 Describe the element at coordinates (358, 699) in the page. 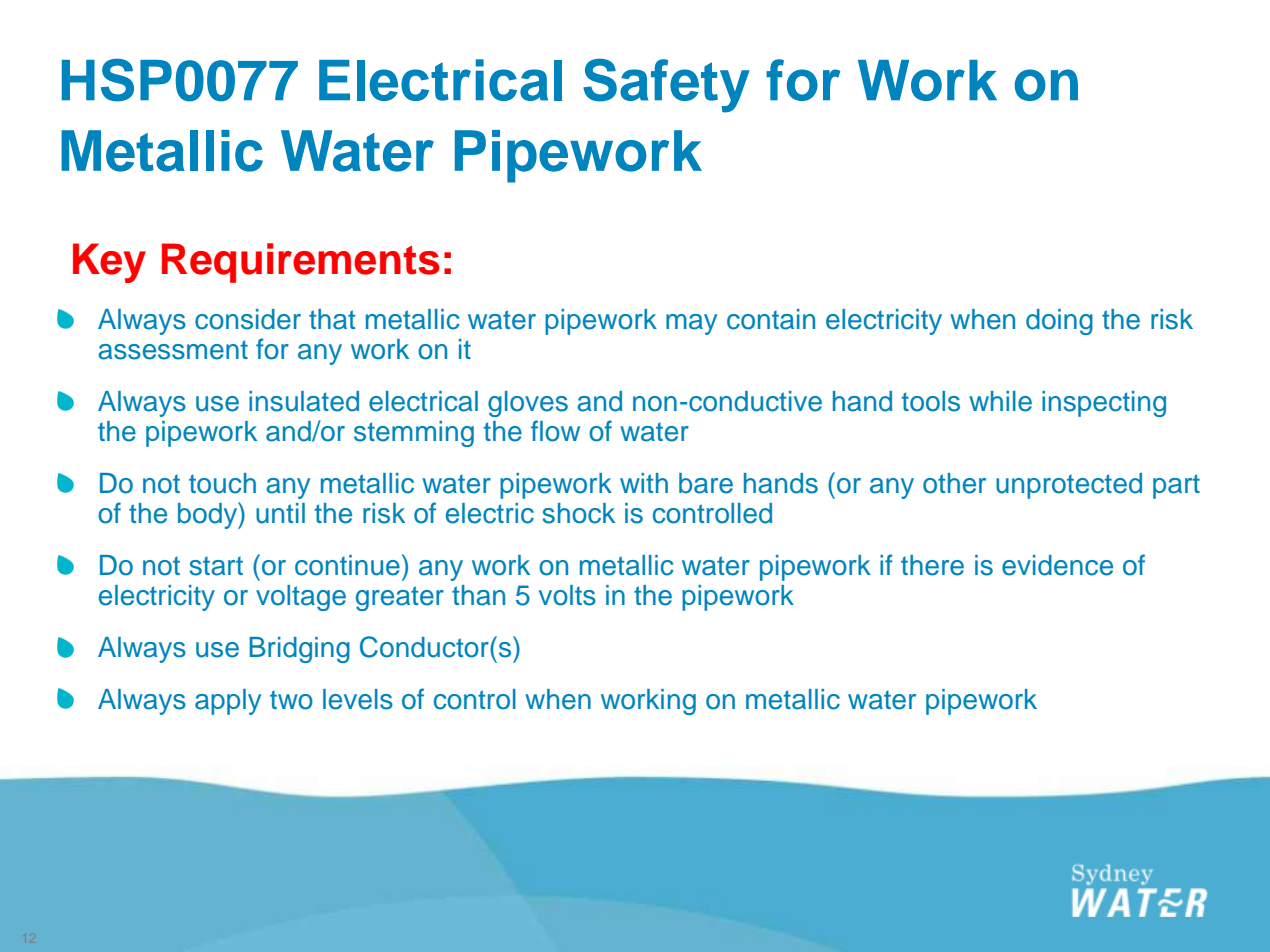

I see `levels` at that location.
